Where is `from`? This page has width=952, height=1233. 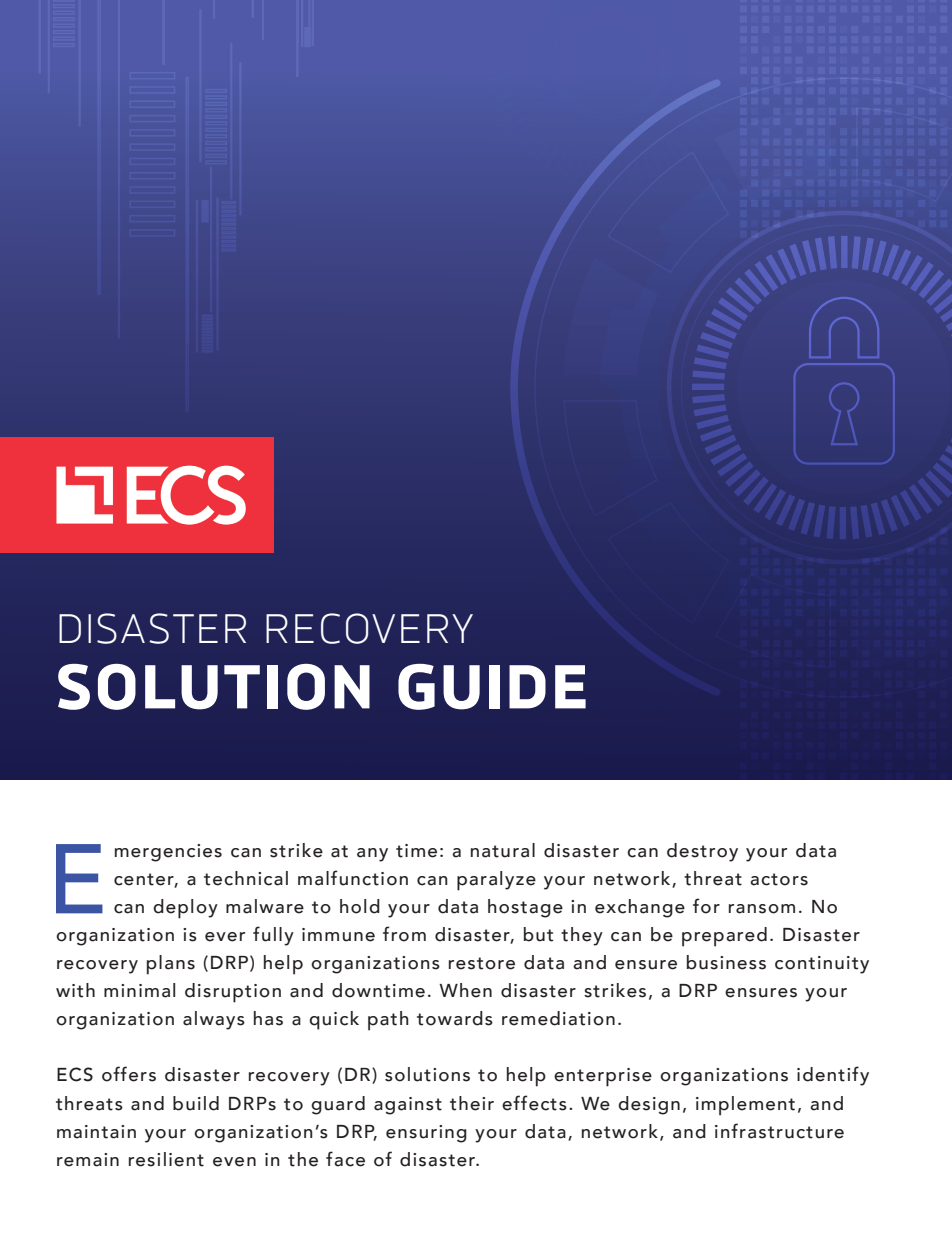 from is located at coordinates (404, 934).
